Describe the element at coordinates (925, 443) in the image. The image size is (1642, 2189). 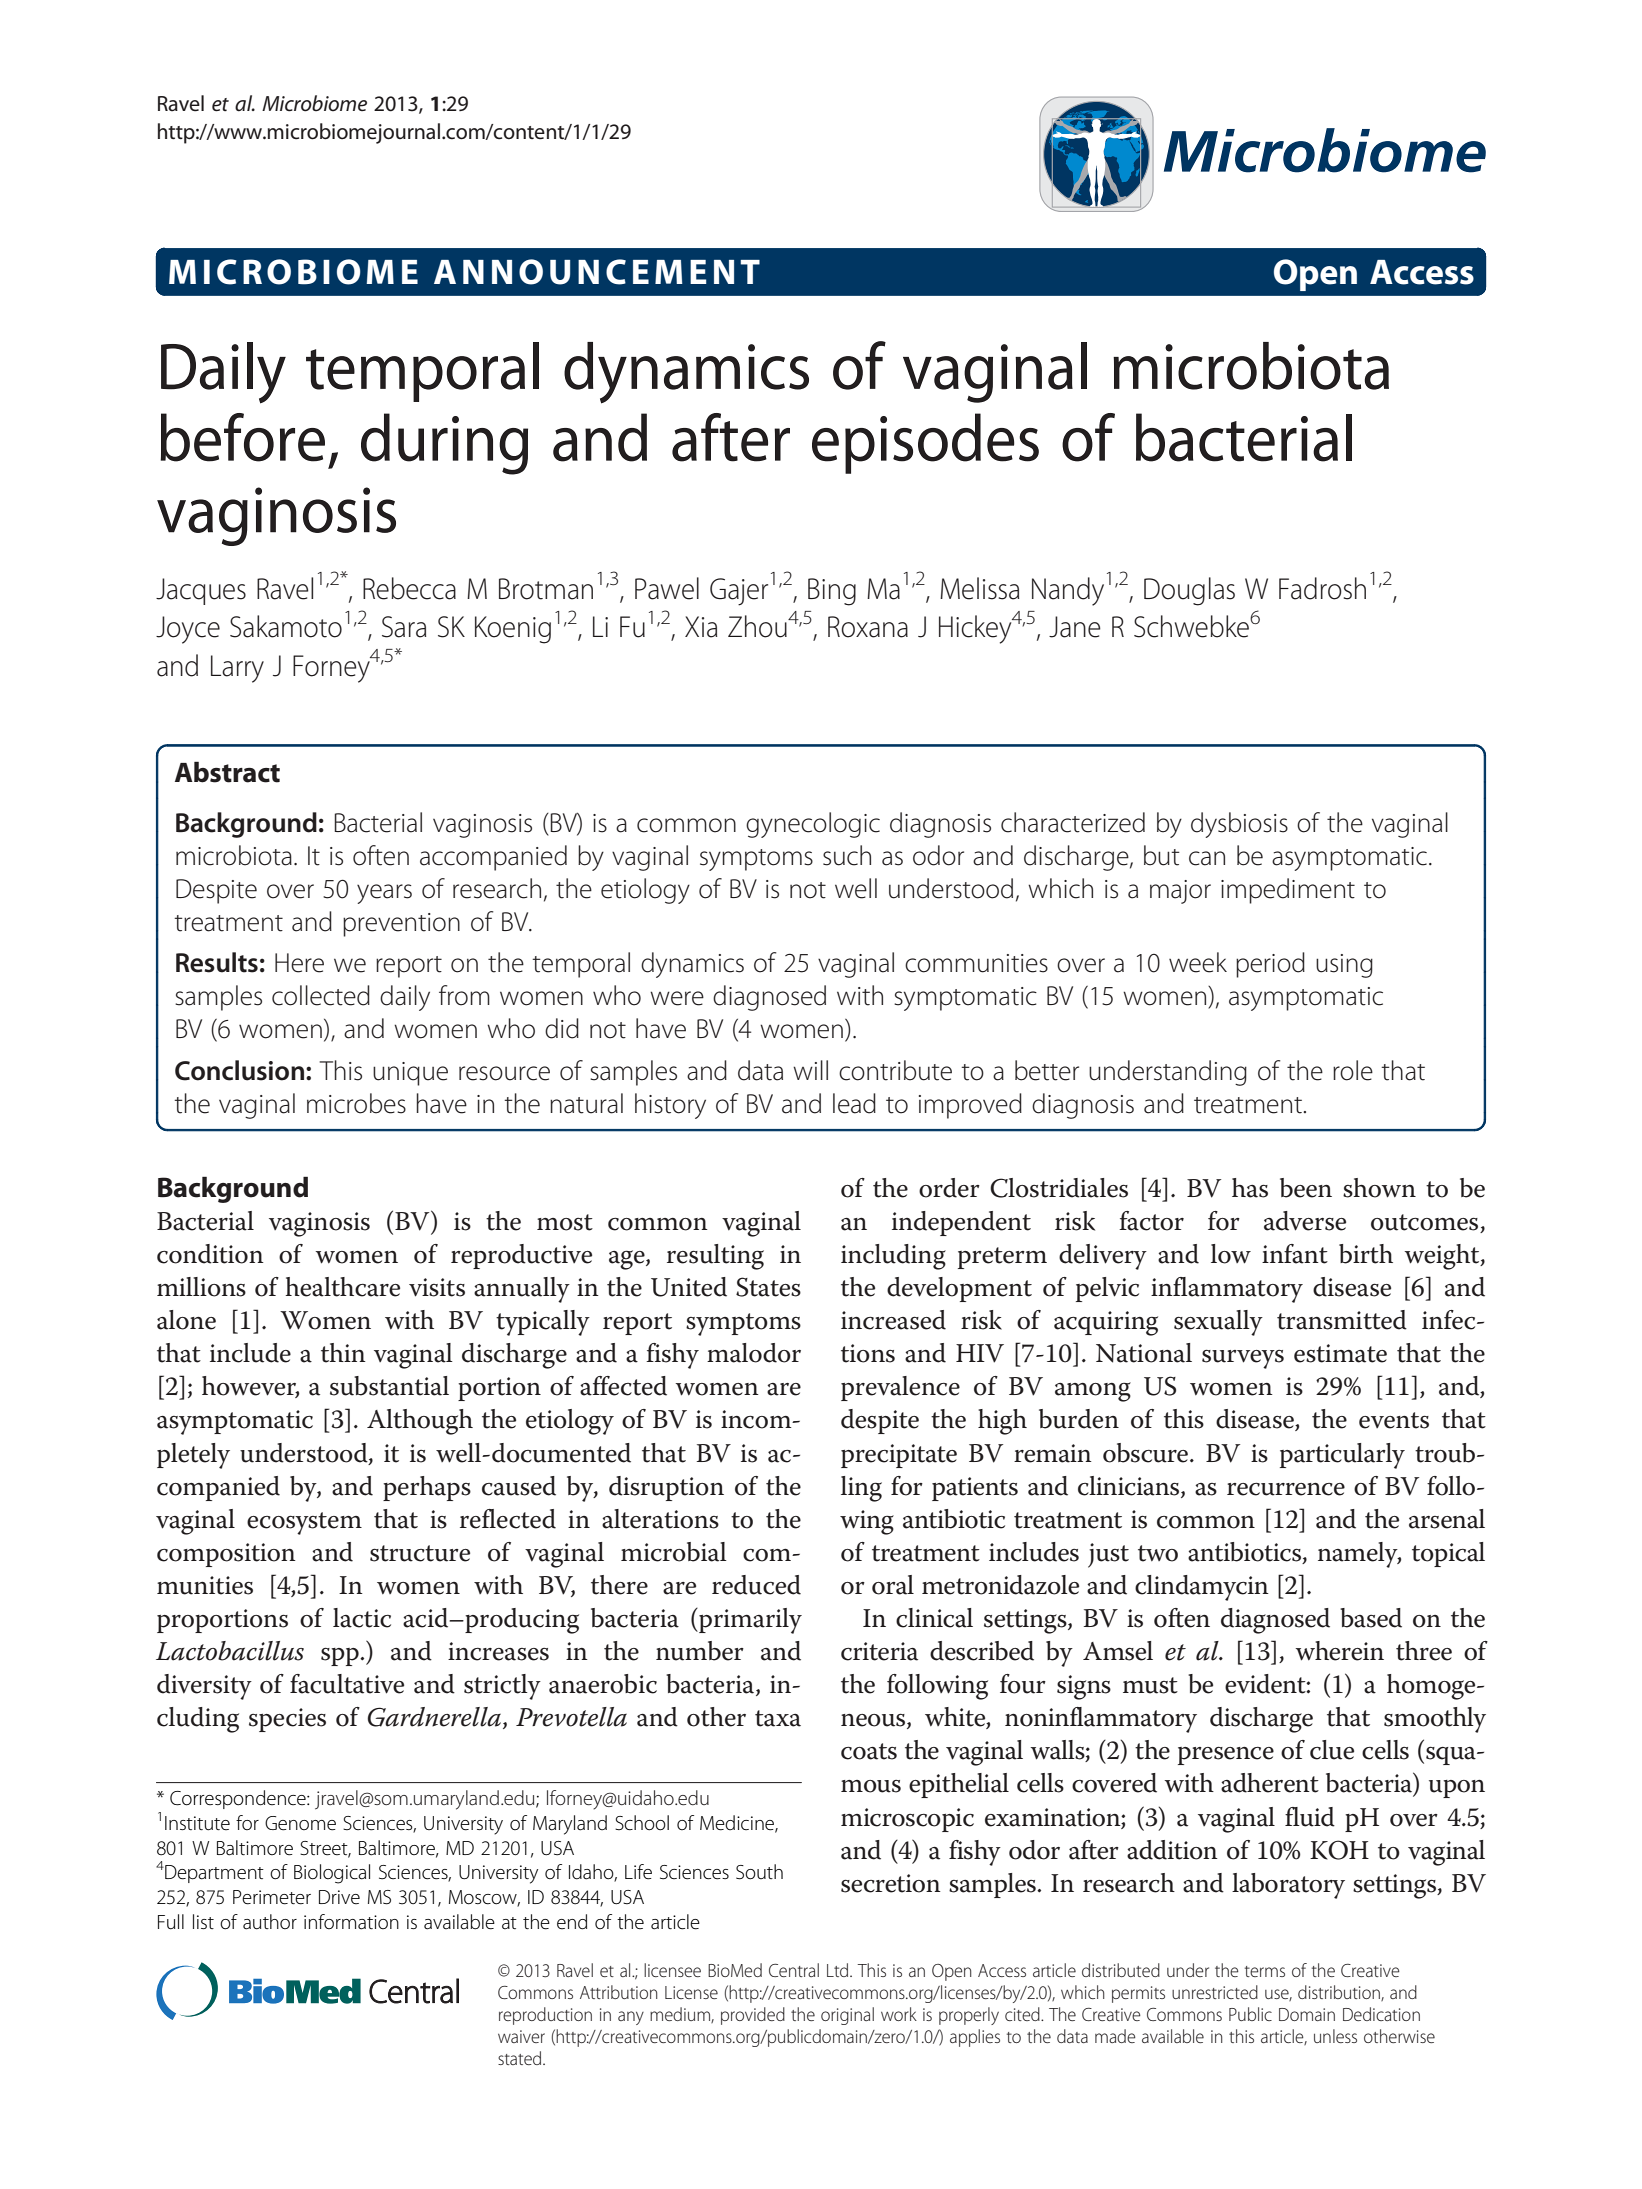
I see `episodes` at that location.
